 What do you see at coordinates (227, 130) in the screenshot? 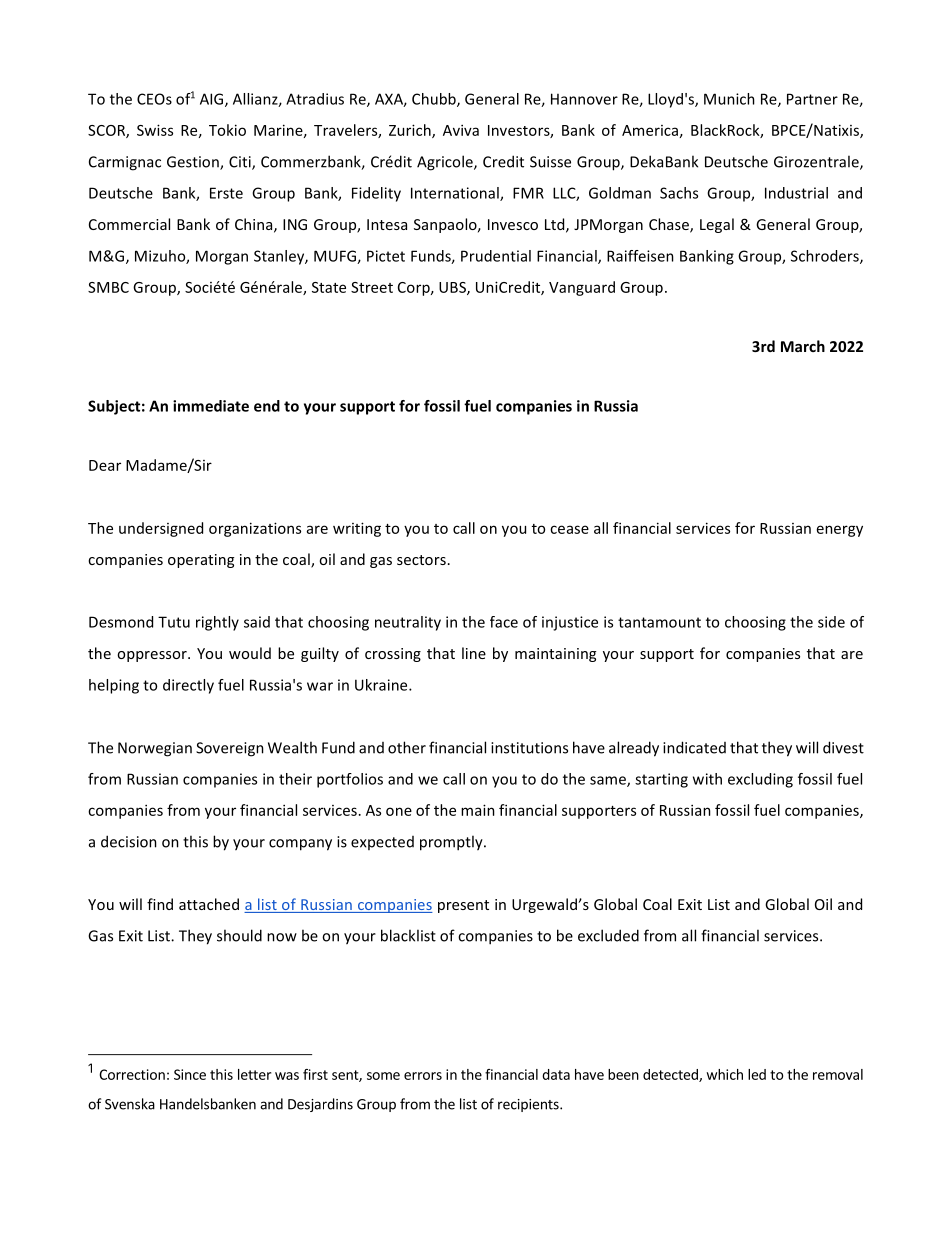
I see `Tokio` at bounding box center [227, 130].
